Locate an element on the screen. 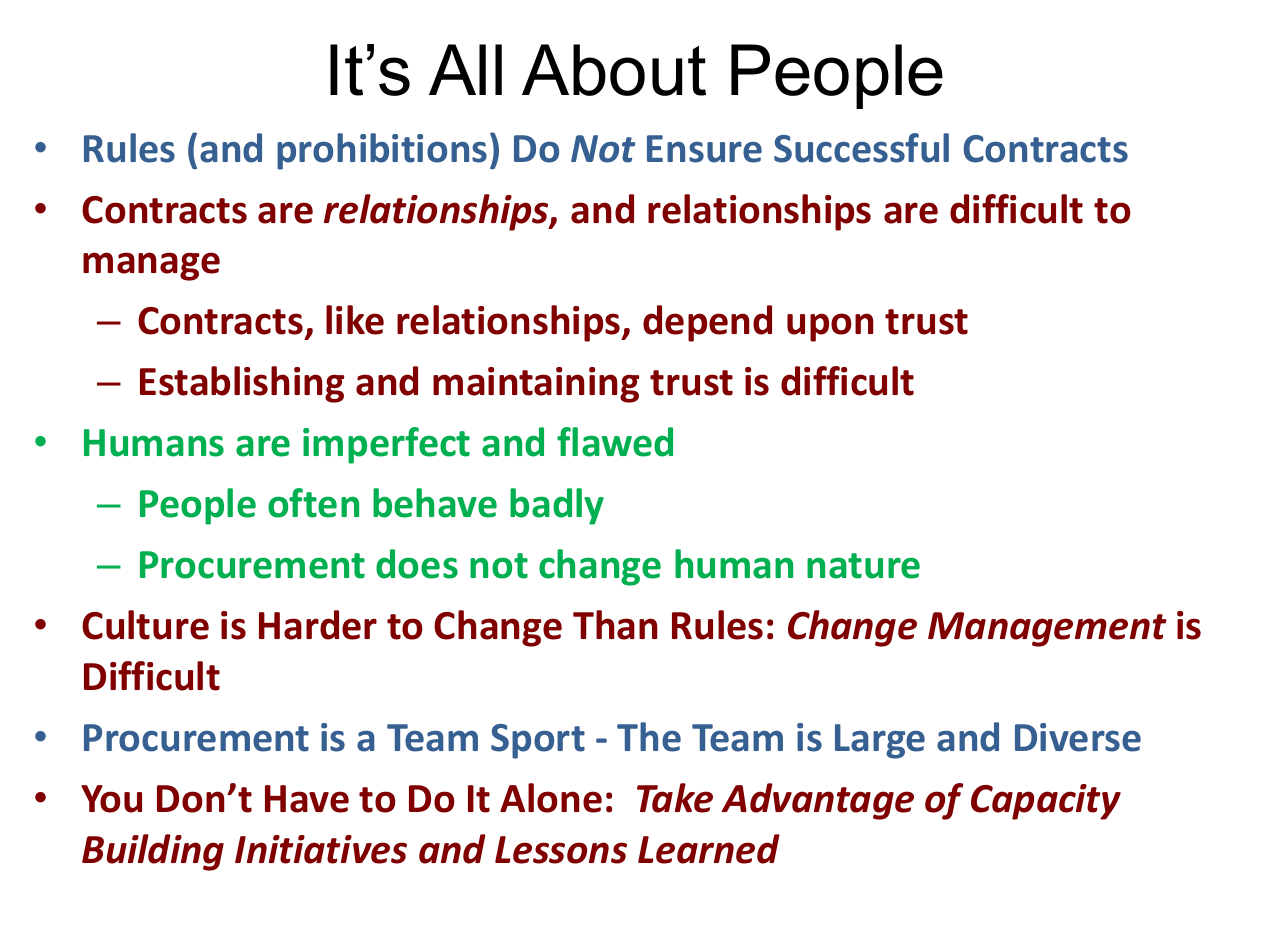 The height and width of the screenshot is (952, 1270). Lessons is located at coordinates (561, 850).
